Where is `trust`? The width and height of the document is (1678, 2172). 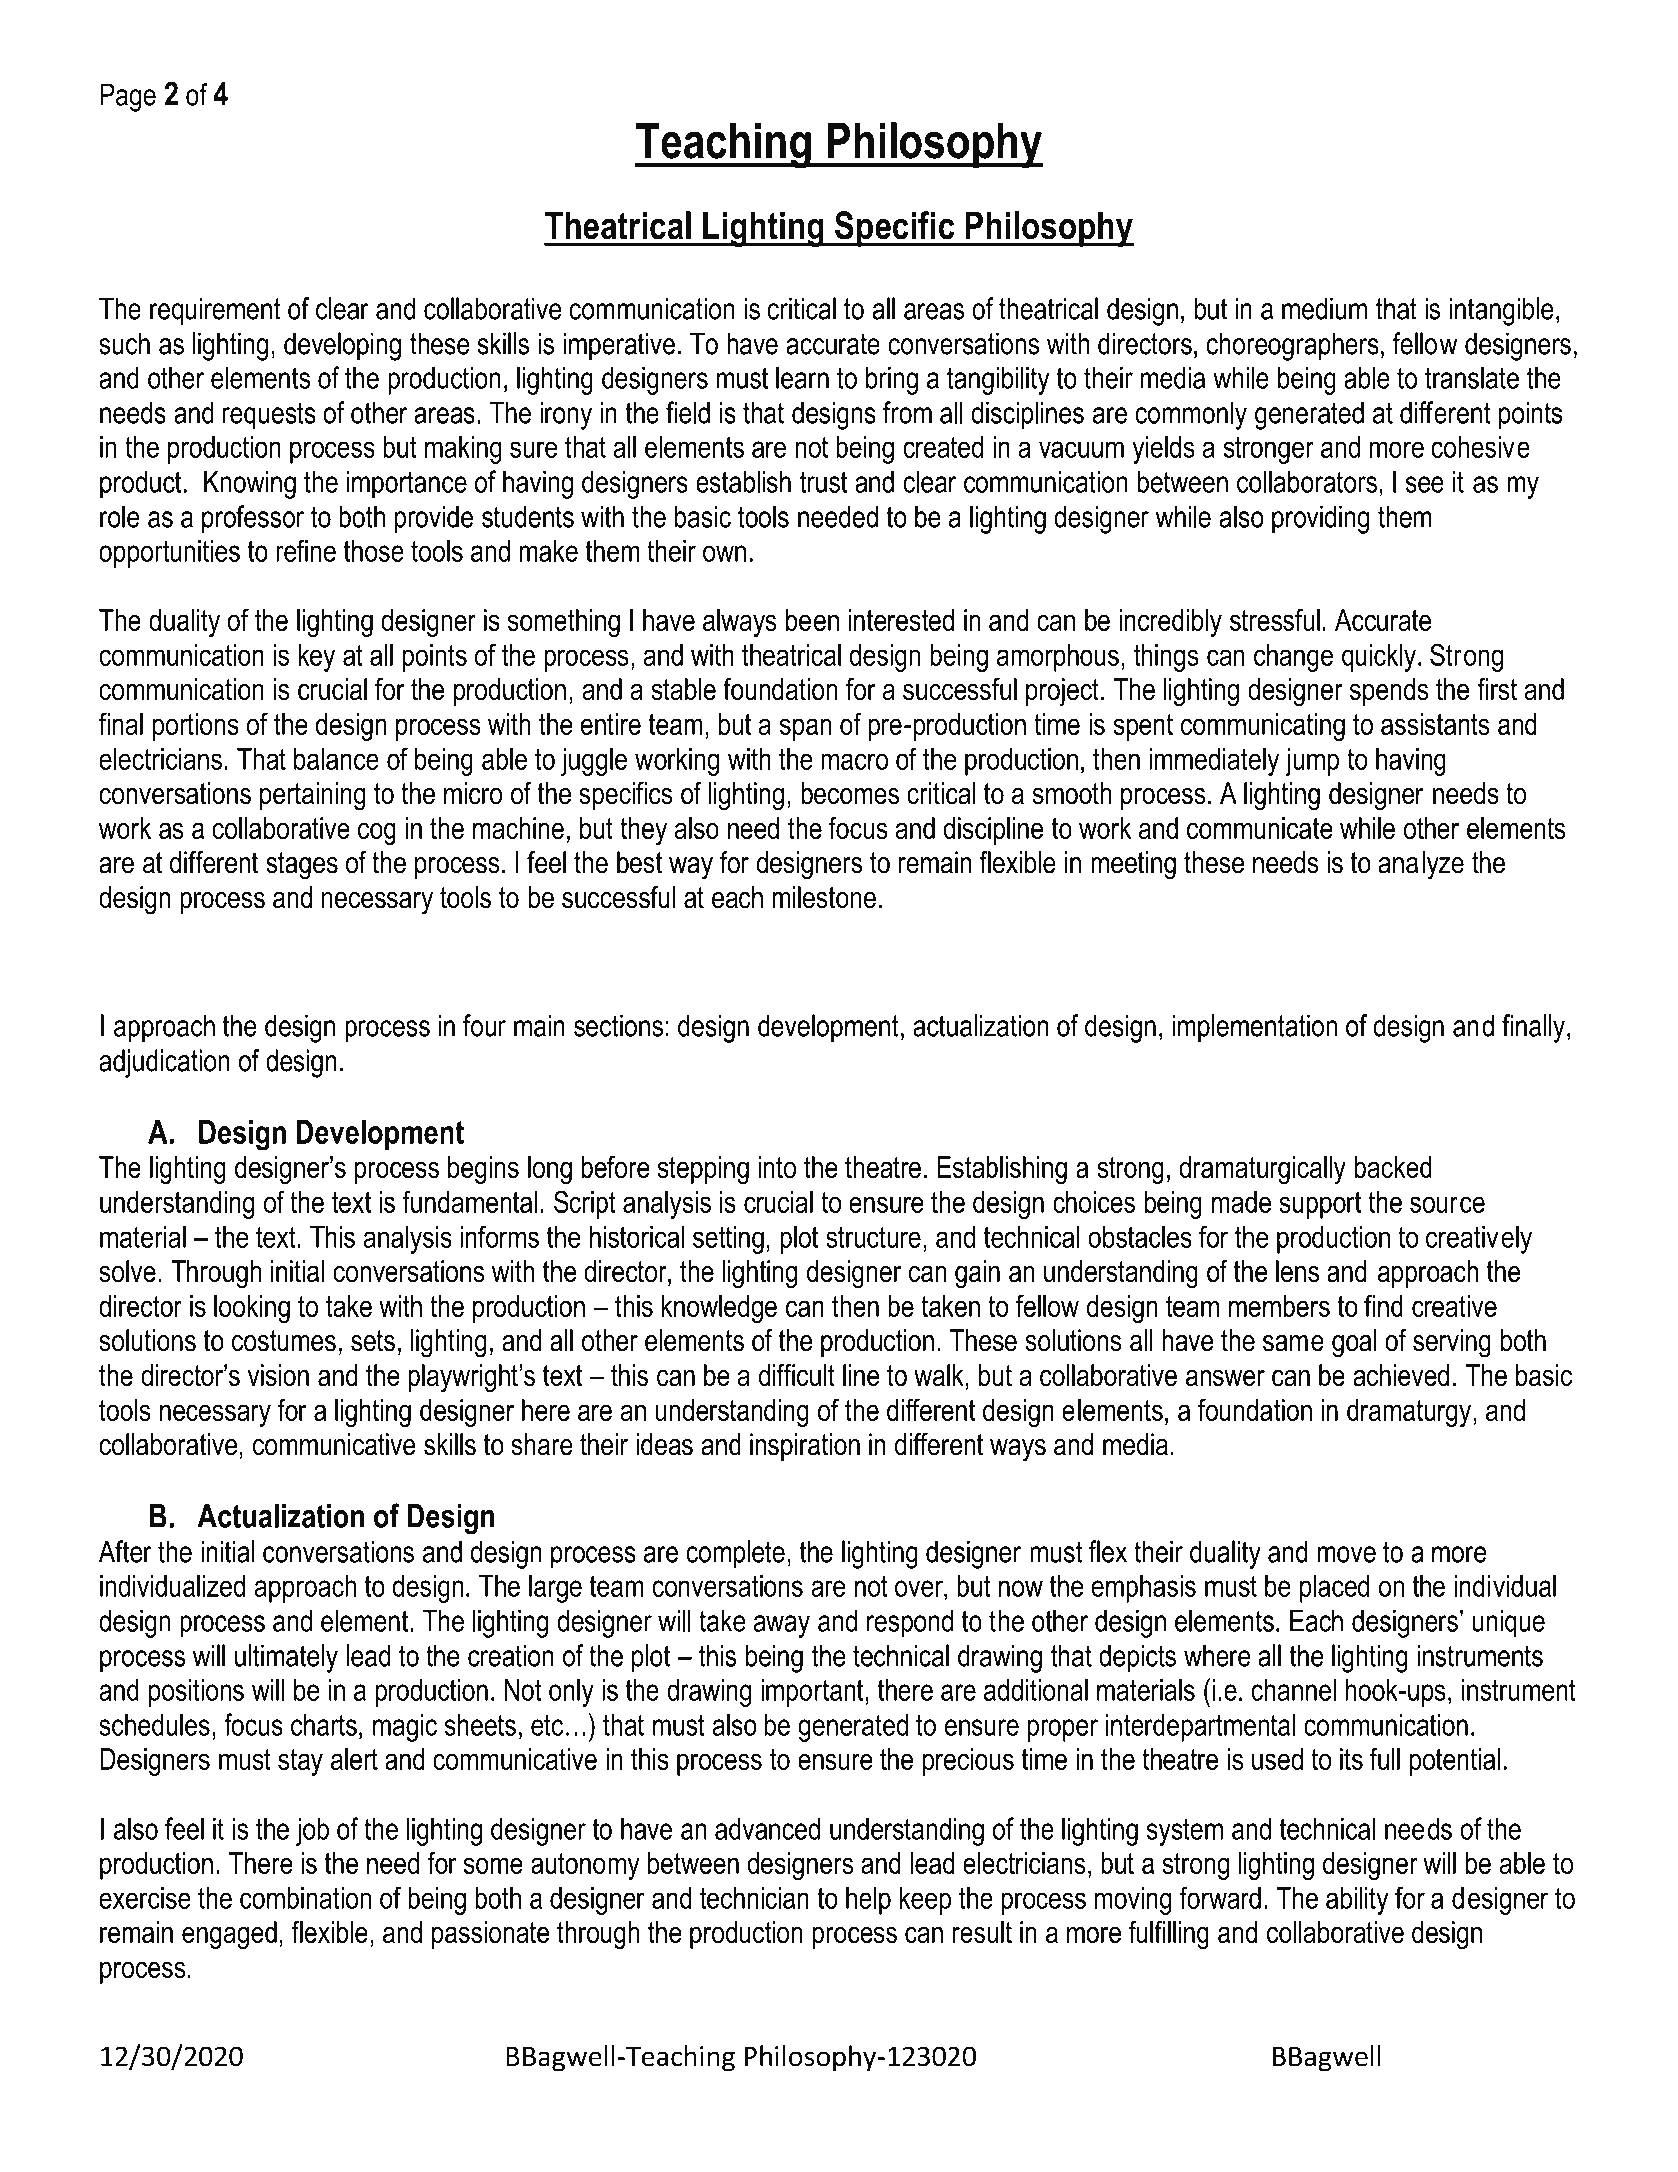 trust is located at coordinates (823, 482).
